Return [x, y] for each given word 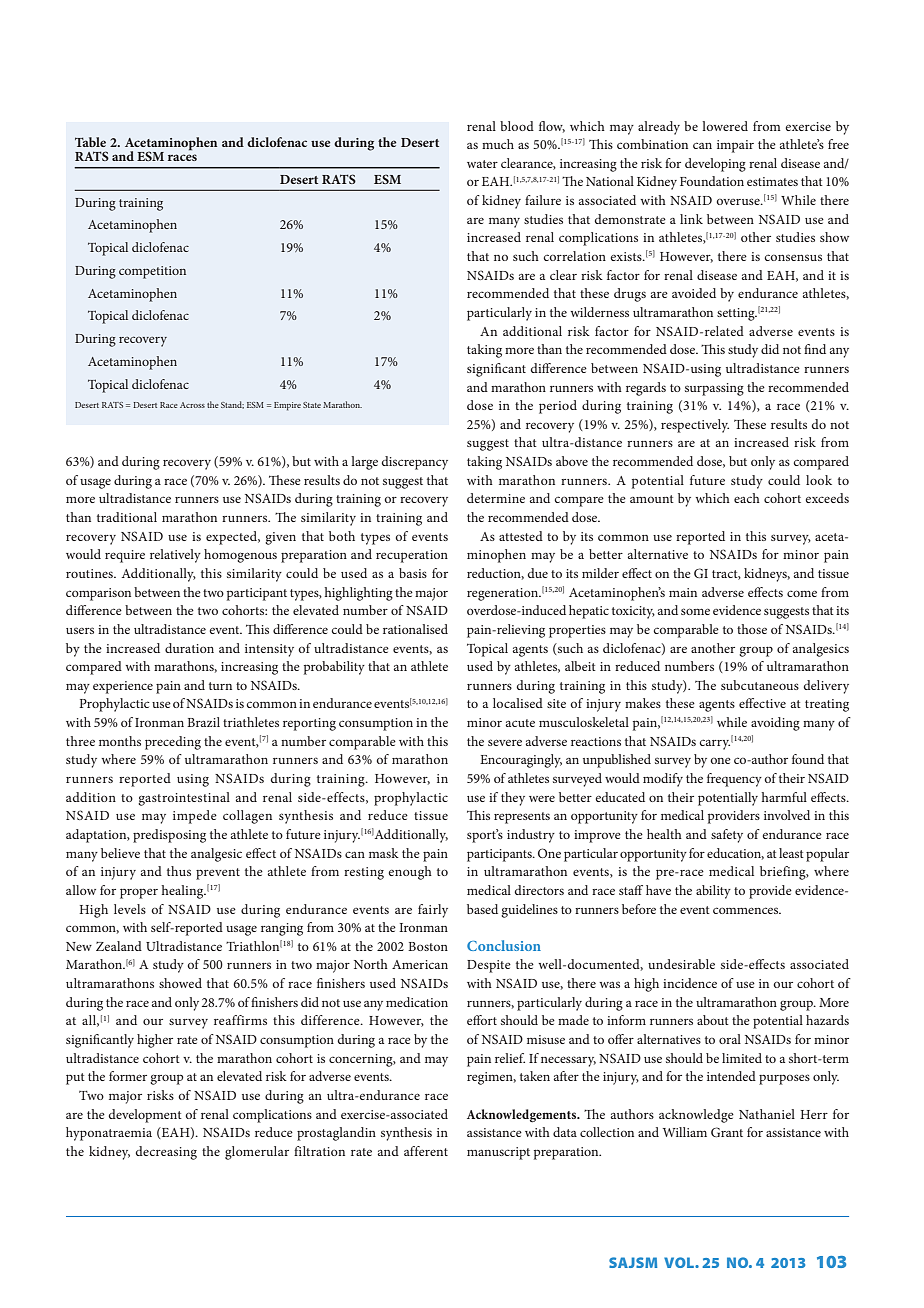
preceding [173, 743]
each [747, 498]
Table [90, 142]
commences [747, 910]
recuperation [412, 556]
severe [505, 742]
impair [735, 146]
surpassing [714, 389]
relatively [175, 556]
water [482, 164]
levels [130, 909]
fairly [433, 911]
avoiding [775, 724]
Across [192, 405]
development [145, 1116]
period [558, 407]
